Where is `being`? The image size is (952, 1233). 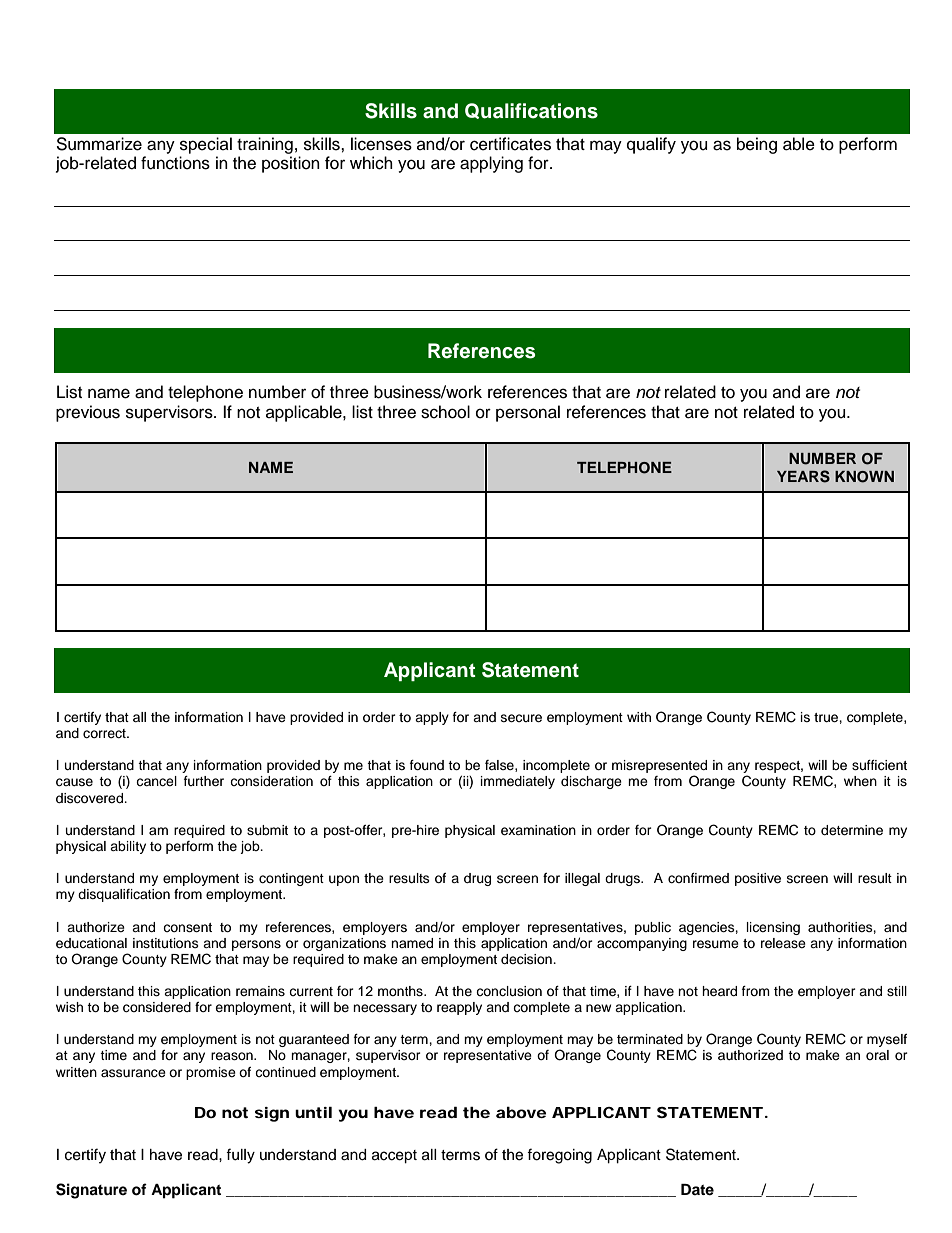
being is located at coordinates (757, 145).
